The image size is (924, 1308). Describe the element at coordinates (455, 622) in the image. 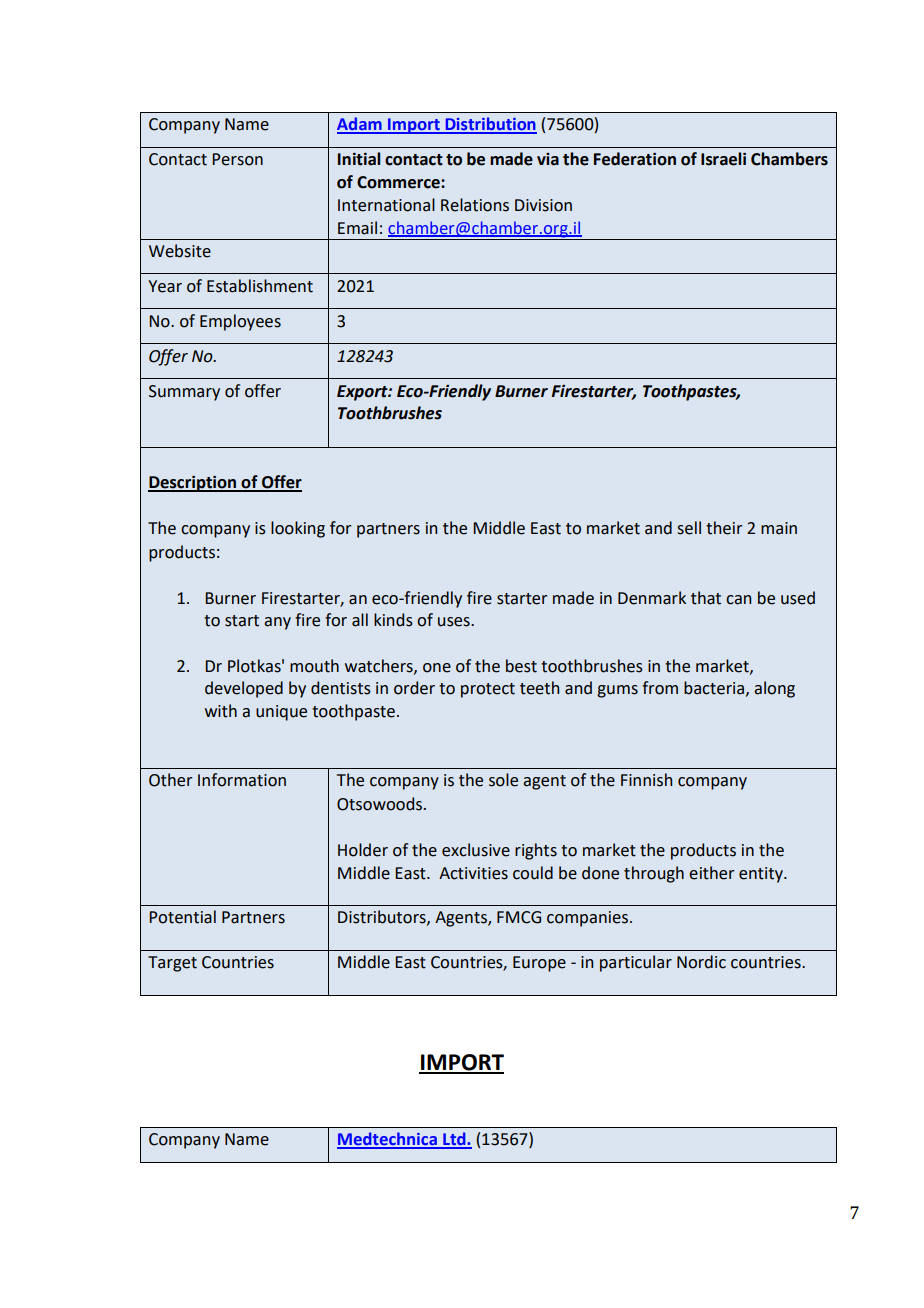

I see `uses` at that location.
